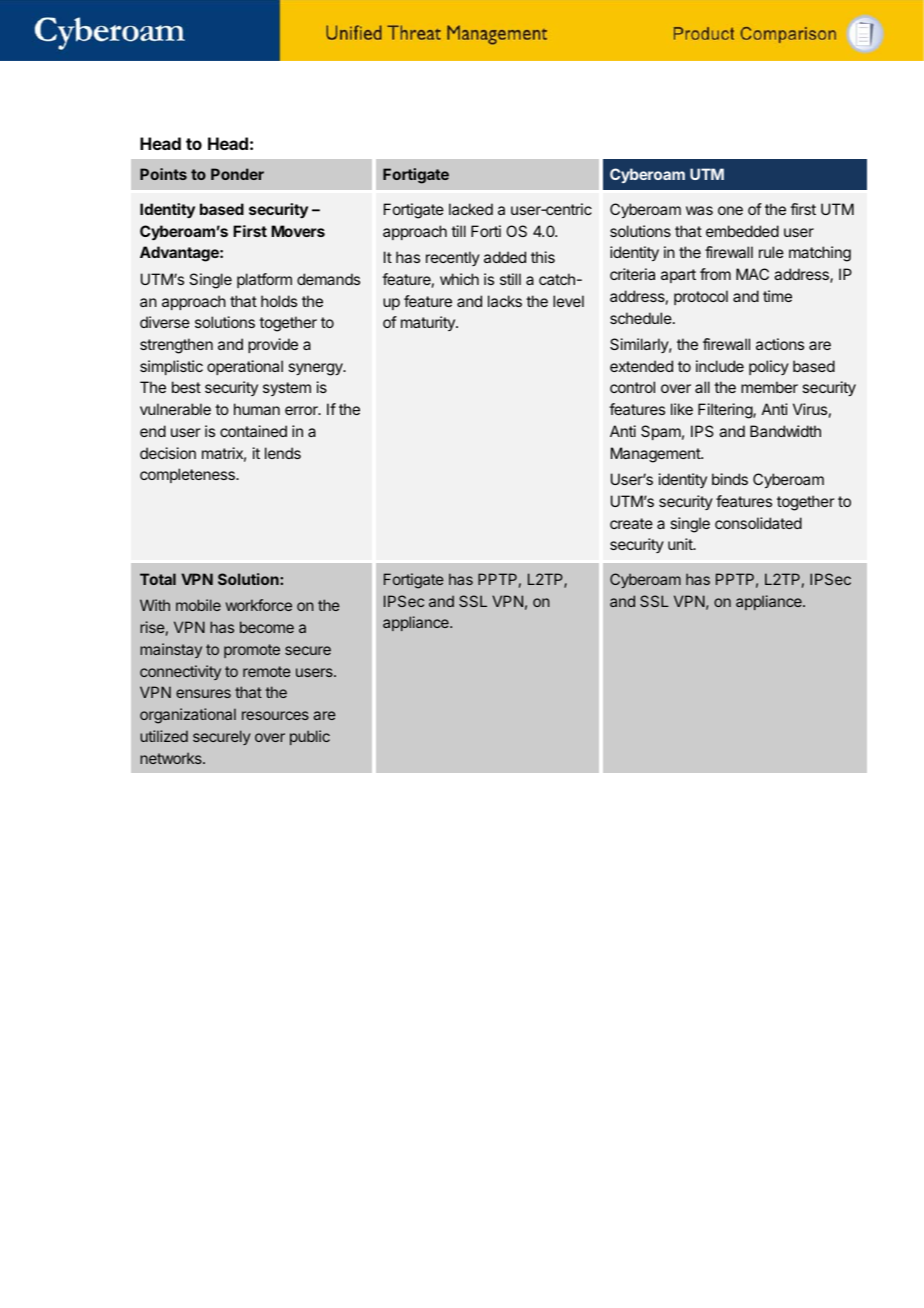  I want to click on unit, so click(681, 544).
